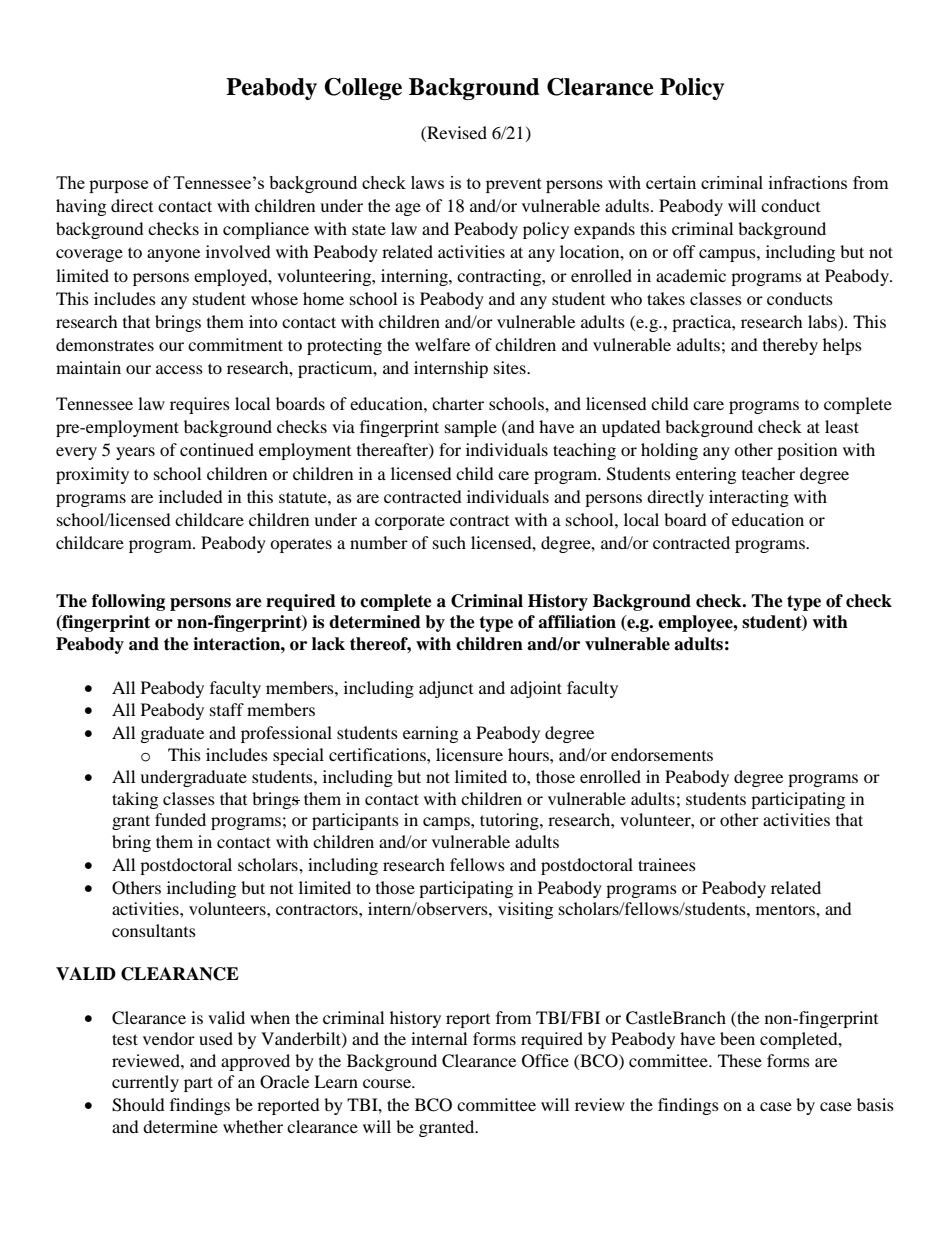 Image resolution: width=952 pixels, height=1233 pixels. Describe the element at coordinates (427, 182) in the screenshot. I see `laws` at that location.
